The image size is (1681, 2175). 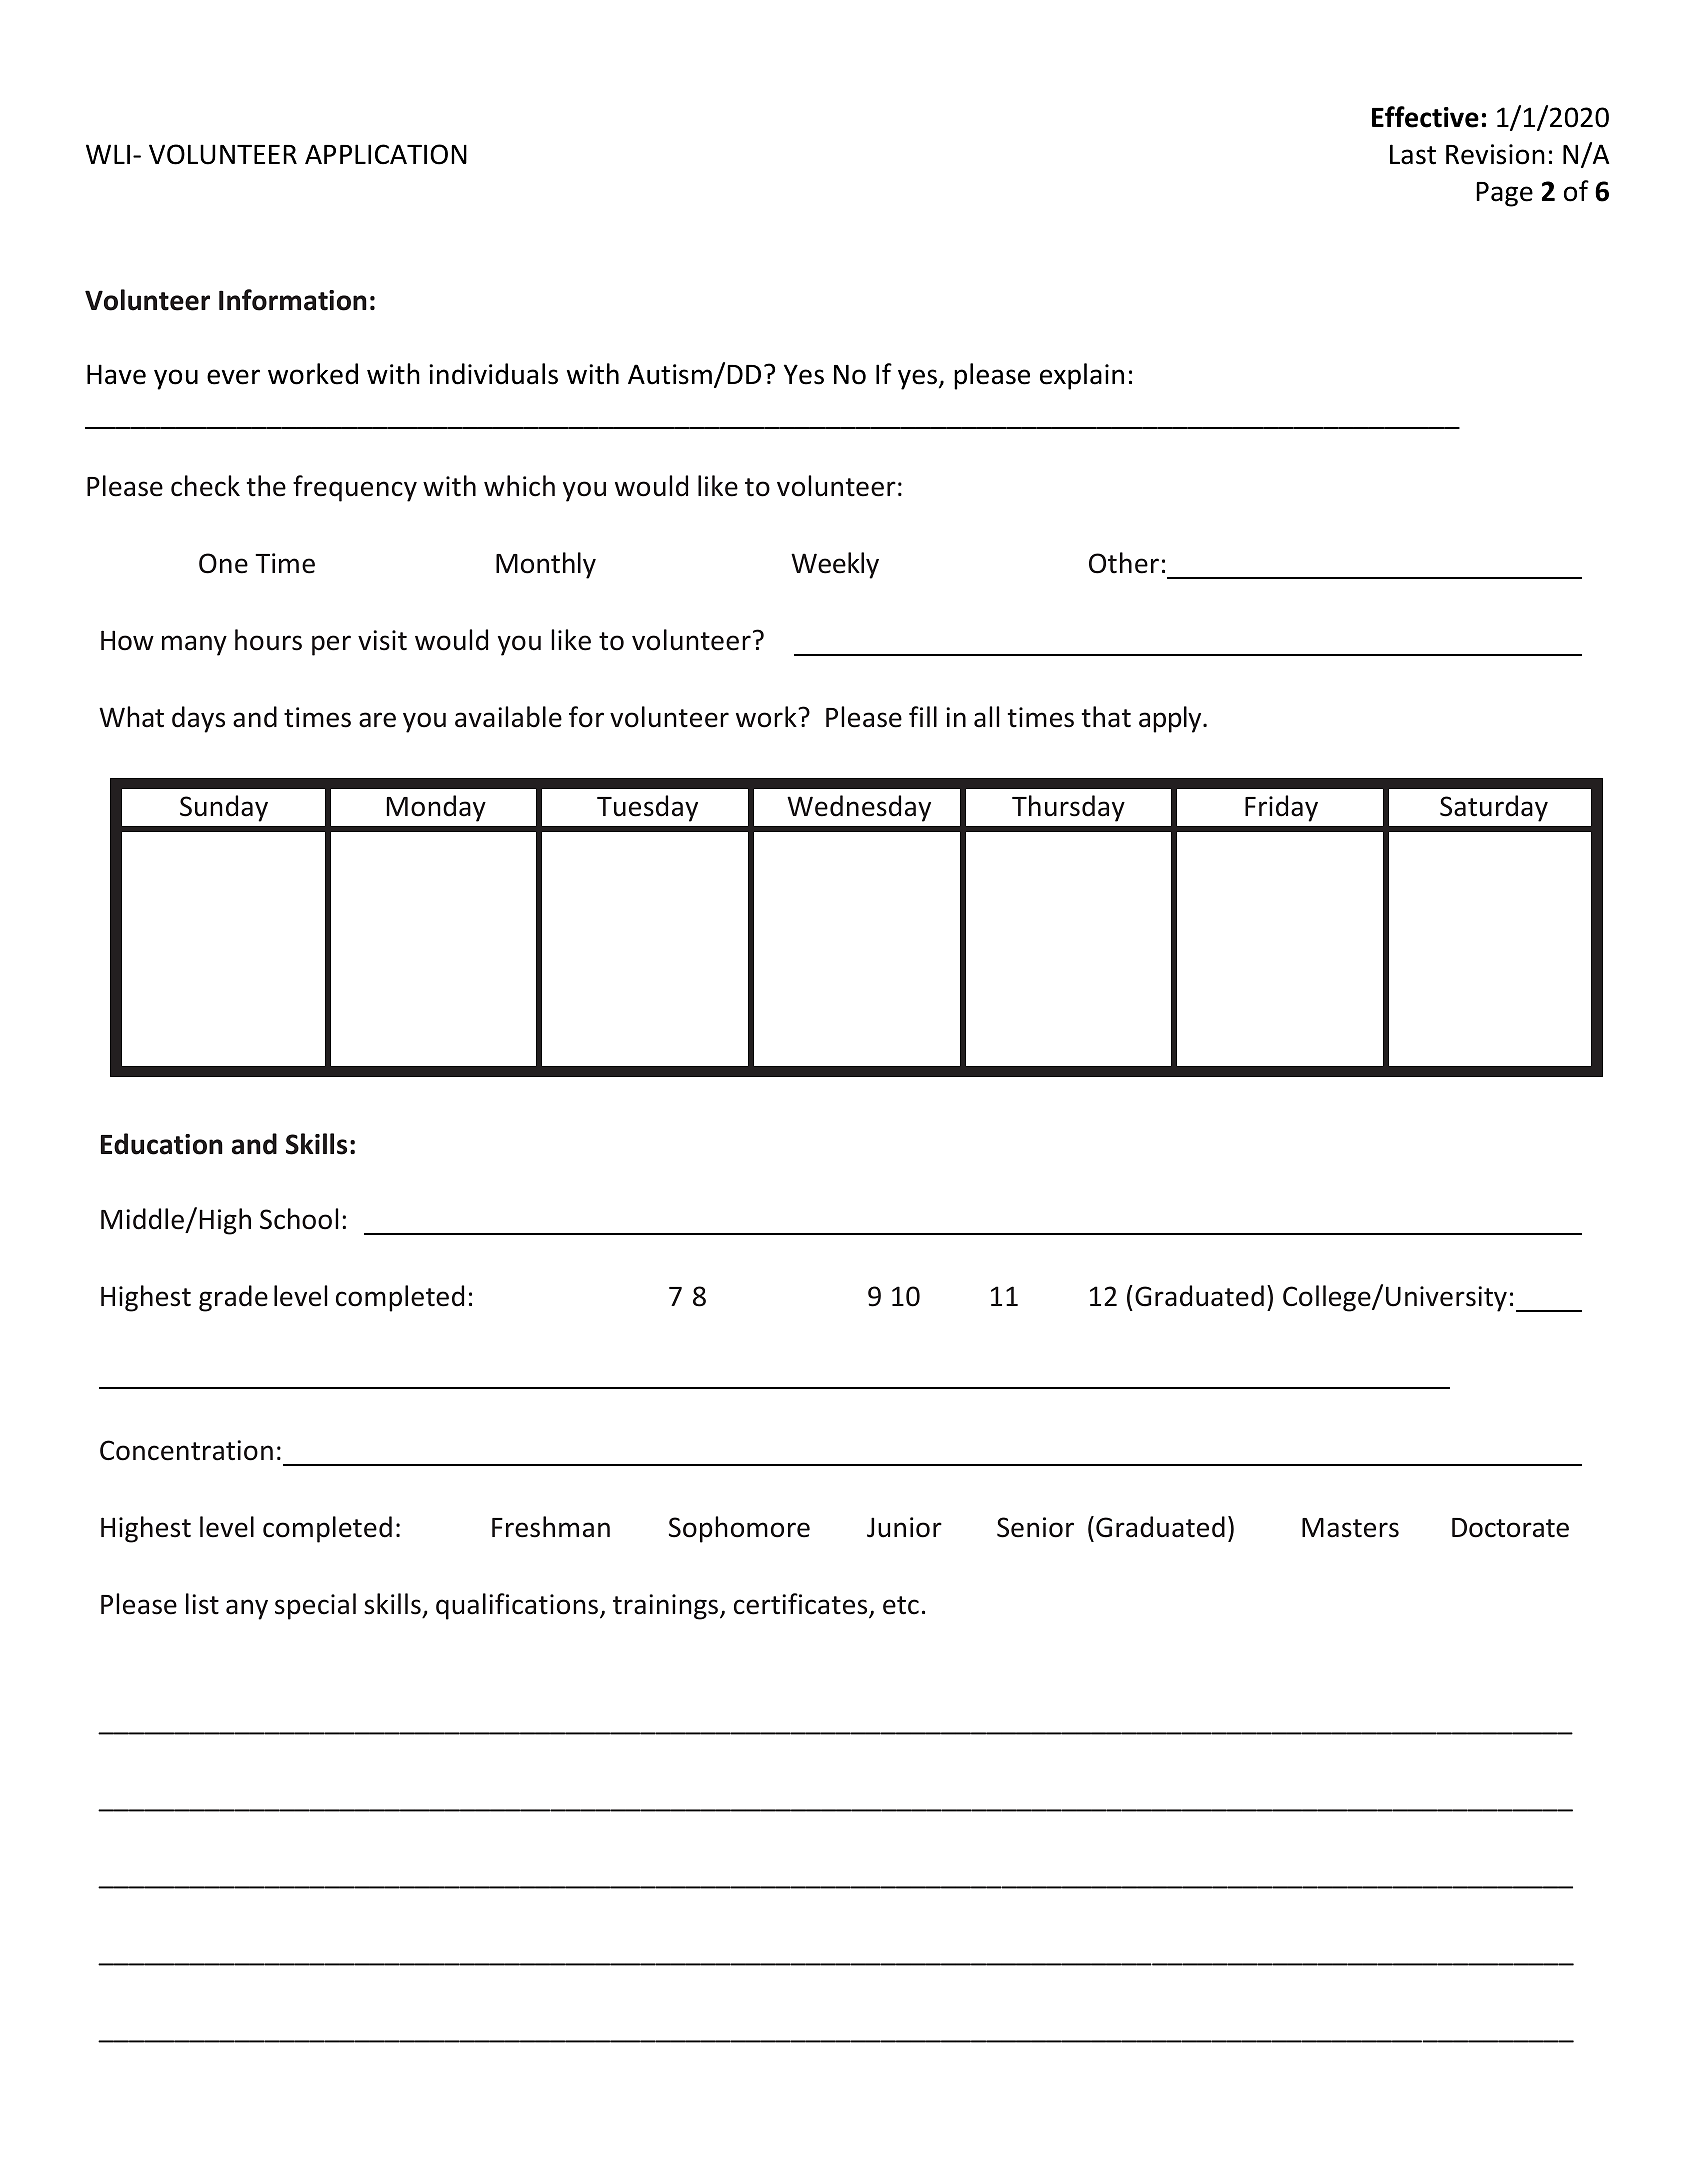 What do you see at coordinates (859, 808) in the screenshot?
I see `Wednesday` at bounding box center [859, 808].
